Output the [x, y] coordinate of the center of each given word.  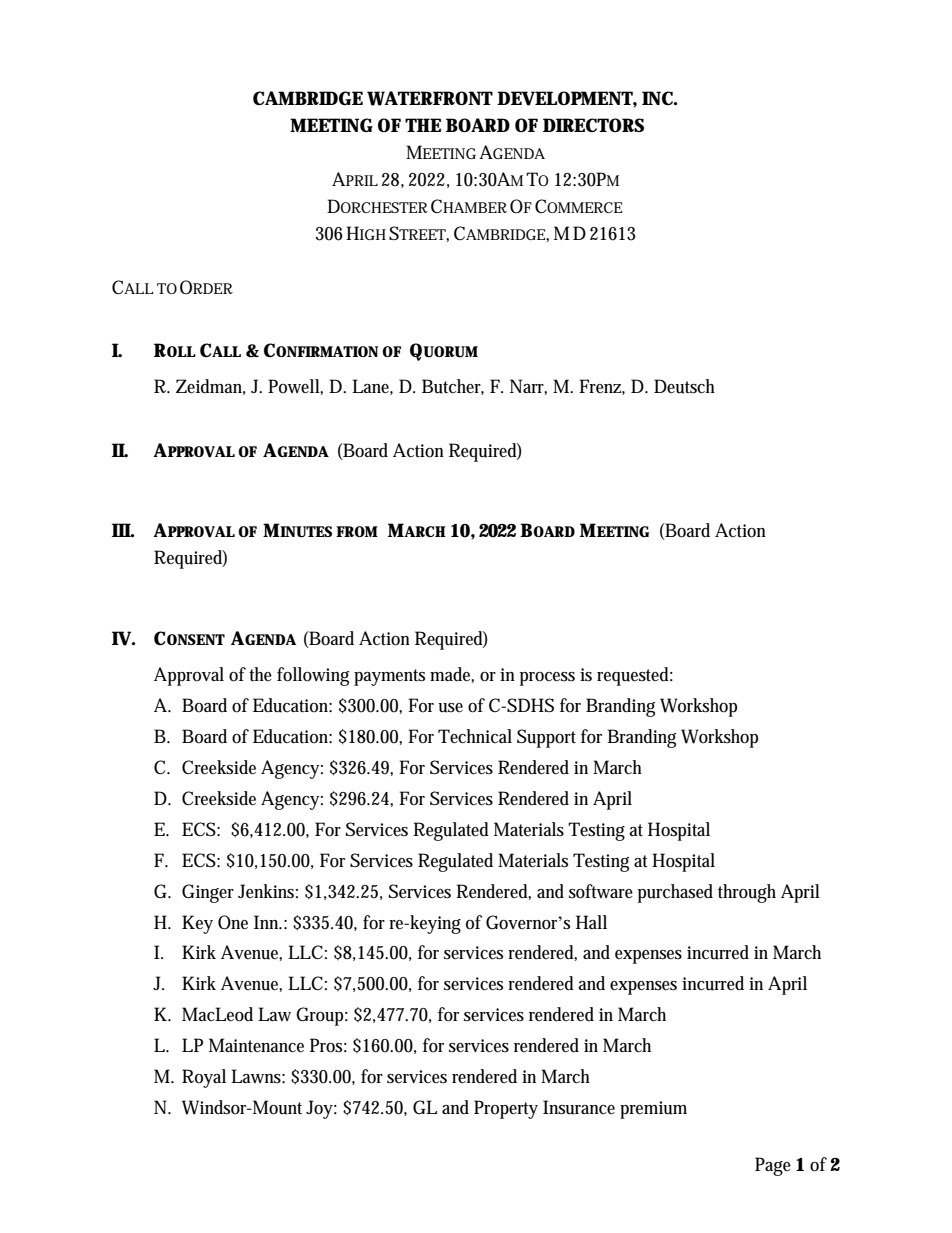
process [547, 679]
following [313, 676]
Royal [204, 1078]
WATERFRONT [430, 98]
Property [506, 1109]
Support [546, 738]
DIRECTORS [593, 125]
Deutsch [684, 386]
